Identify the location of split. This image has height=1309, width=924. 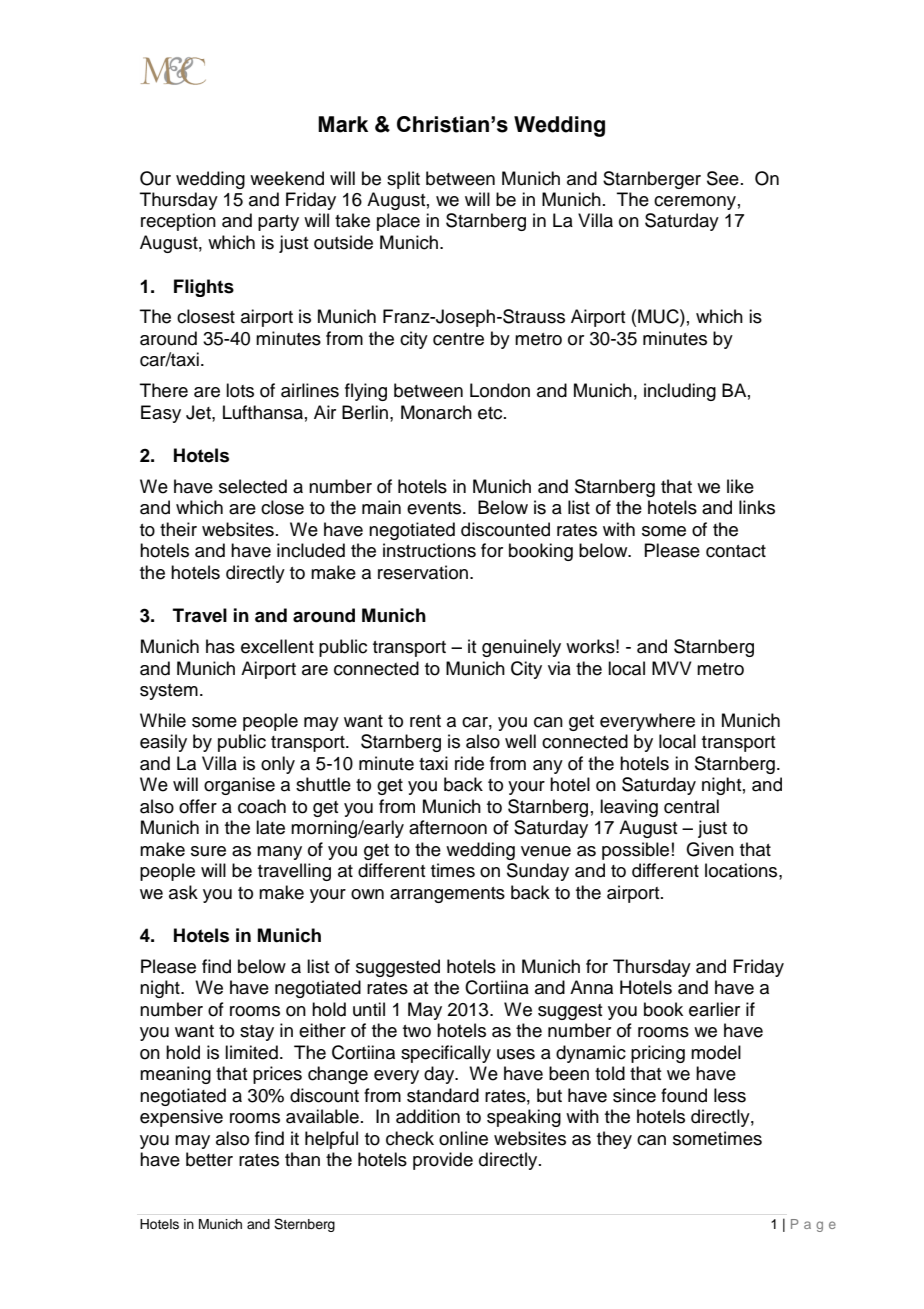
(403, 180).
